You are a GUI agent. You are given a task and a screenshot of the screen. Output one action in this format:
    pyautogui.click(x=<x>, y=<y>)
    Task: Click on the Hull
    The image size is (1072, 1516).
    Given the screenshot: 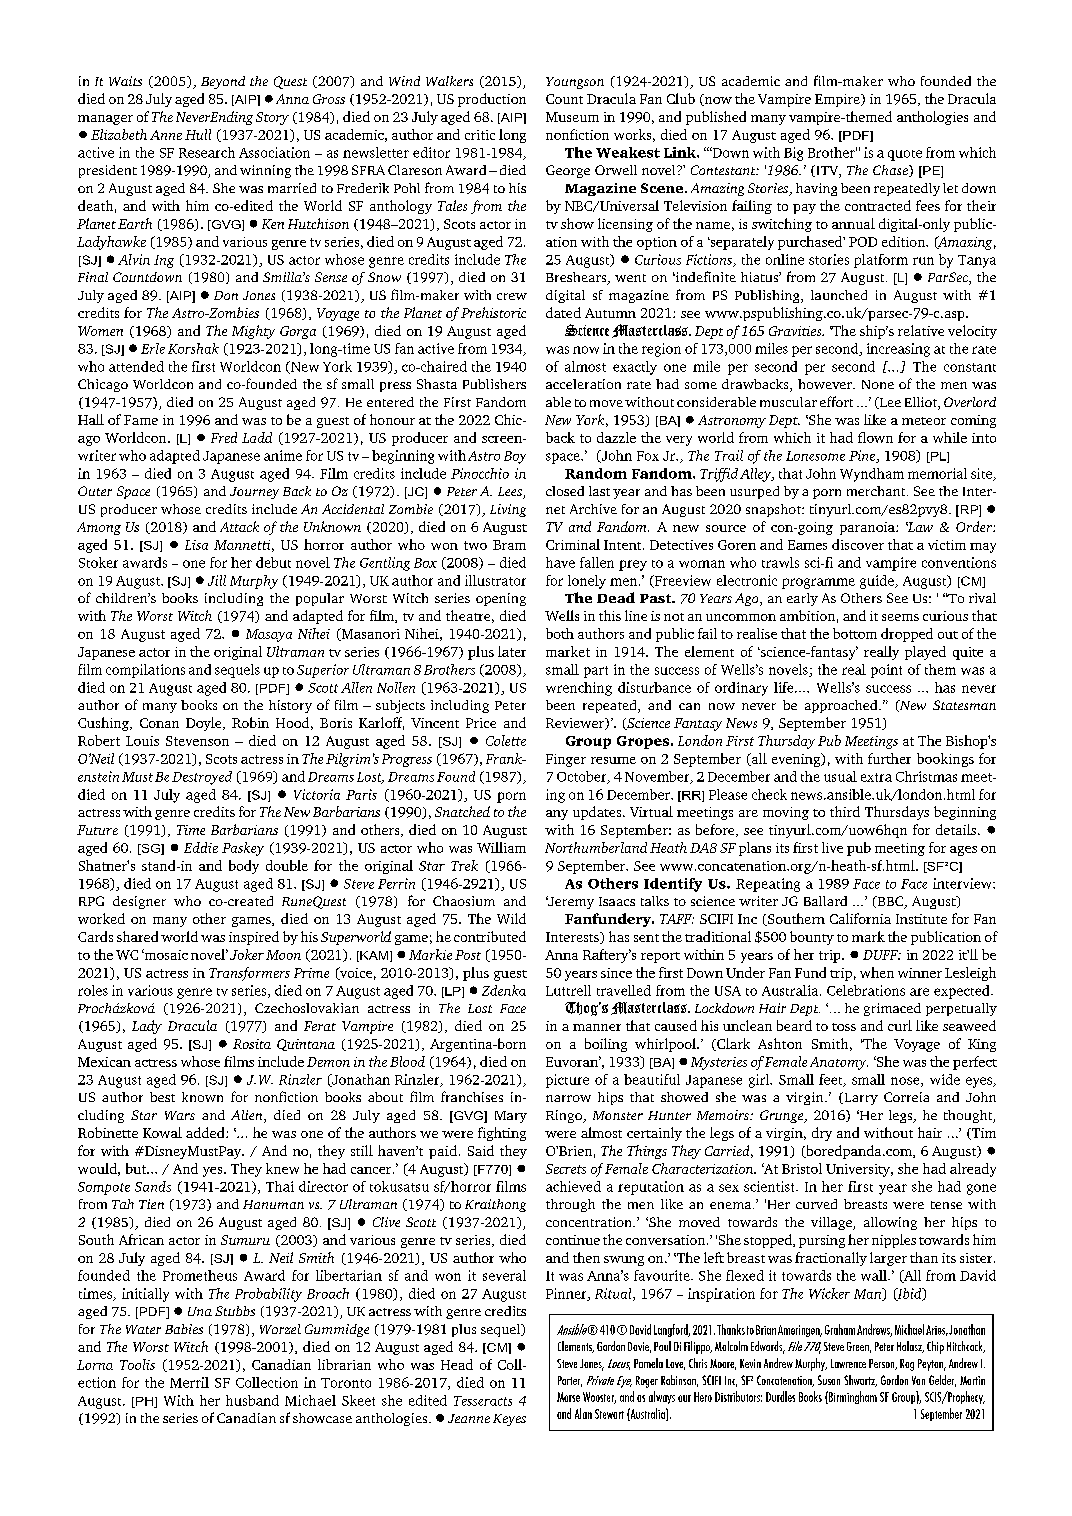 What is the action you would take?
    pyautogui.click(x=198, y=134)
